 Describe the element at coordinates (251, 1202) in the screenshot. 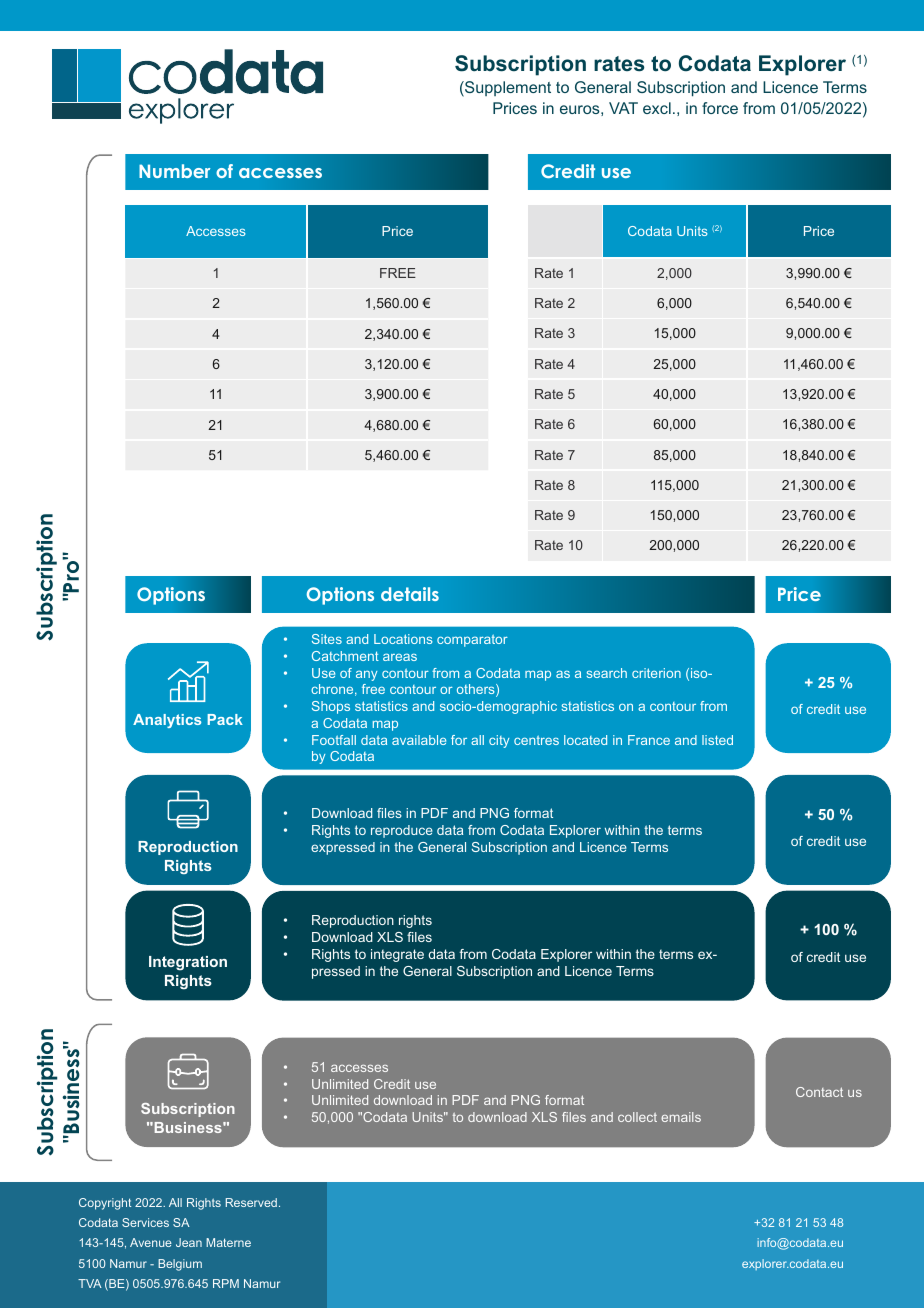

I see `Reserved` at that location.
